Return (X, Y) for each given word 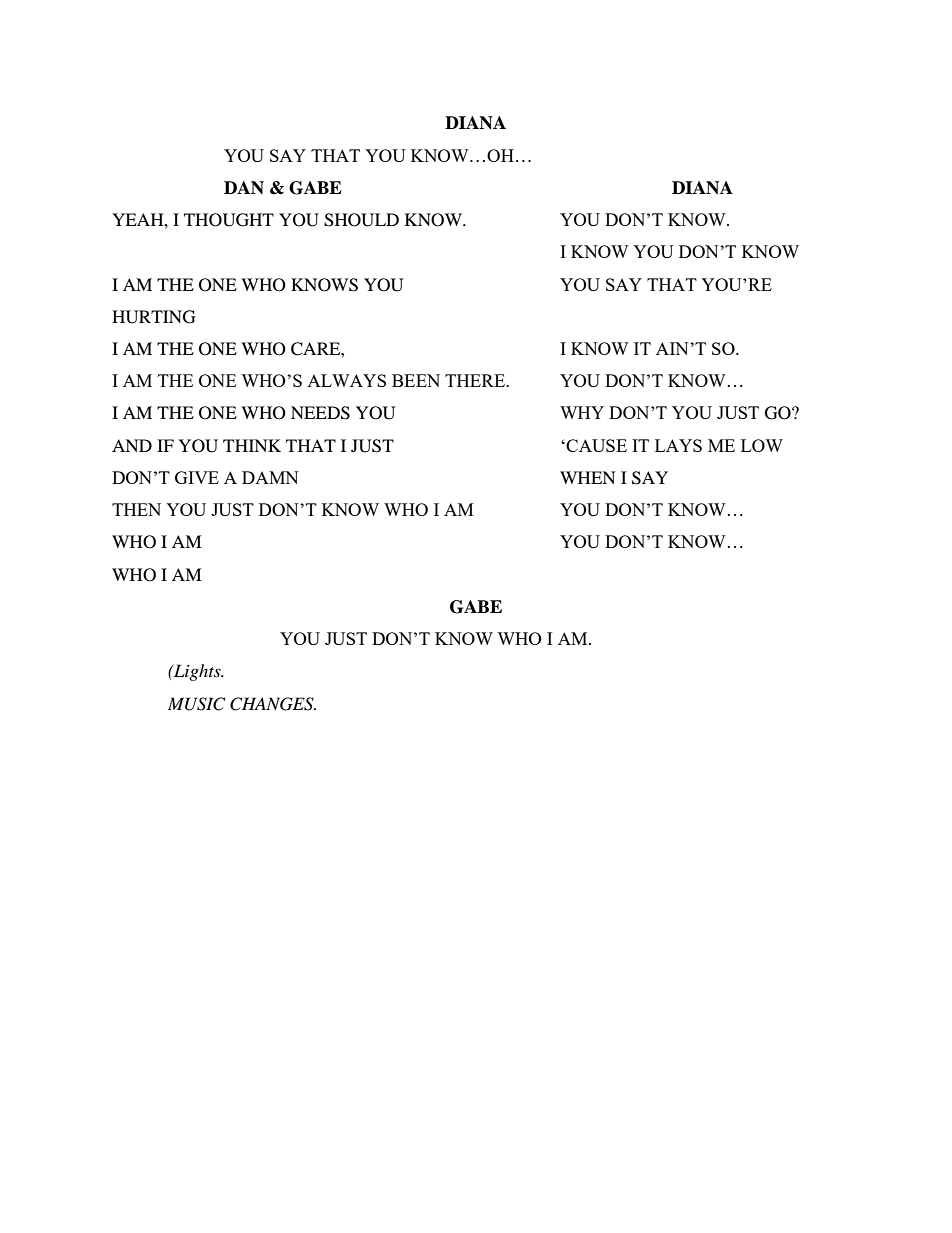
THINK (252, 445)
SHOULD (361, 220)
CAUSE (596, 445)
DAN (244, 187)
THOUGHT (229, 220)
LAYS (678, 445)
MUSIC (196, 704)
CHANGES (273, 704)
